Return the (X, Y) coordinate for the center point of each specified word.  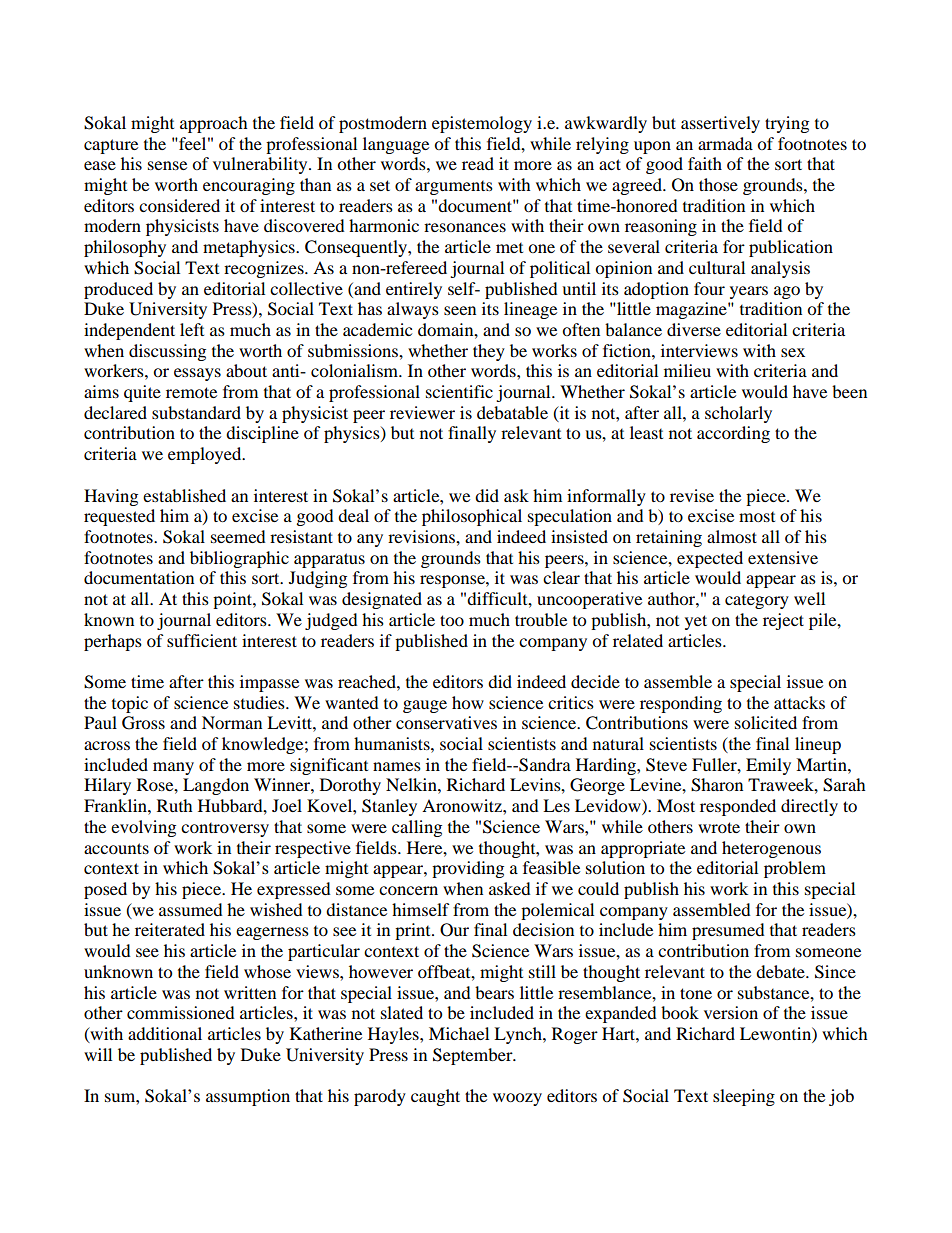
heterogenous (771, 849)
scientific (459, 391)
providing (468, 869)
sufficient (202, 640)
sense (167, 165)
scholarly (738, 414)
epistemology (482, 124)
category (757, 602)
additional (165, 1033)
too (452, 620)
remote (191, 392)
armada (725, 143)
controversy (225, 830)
